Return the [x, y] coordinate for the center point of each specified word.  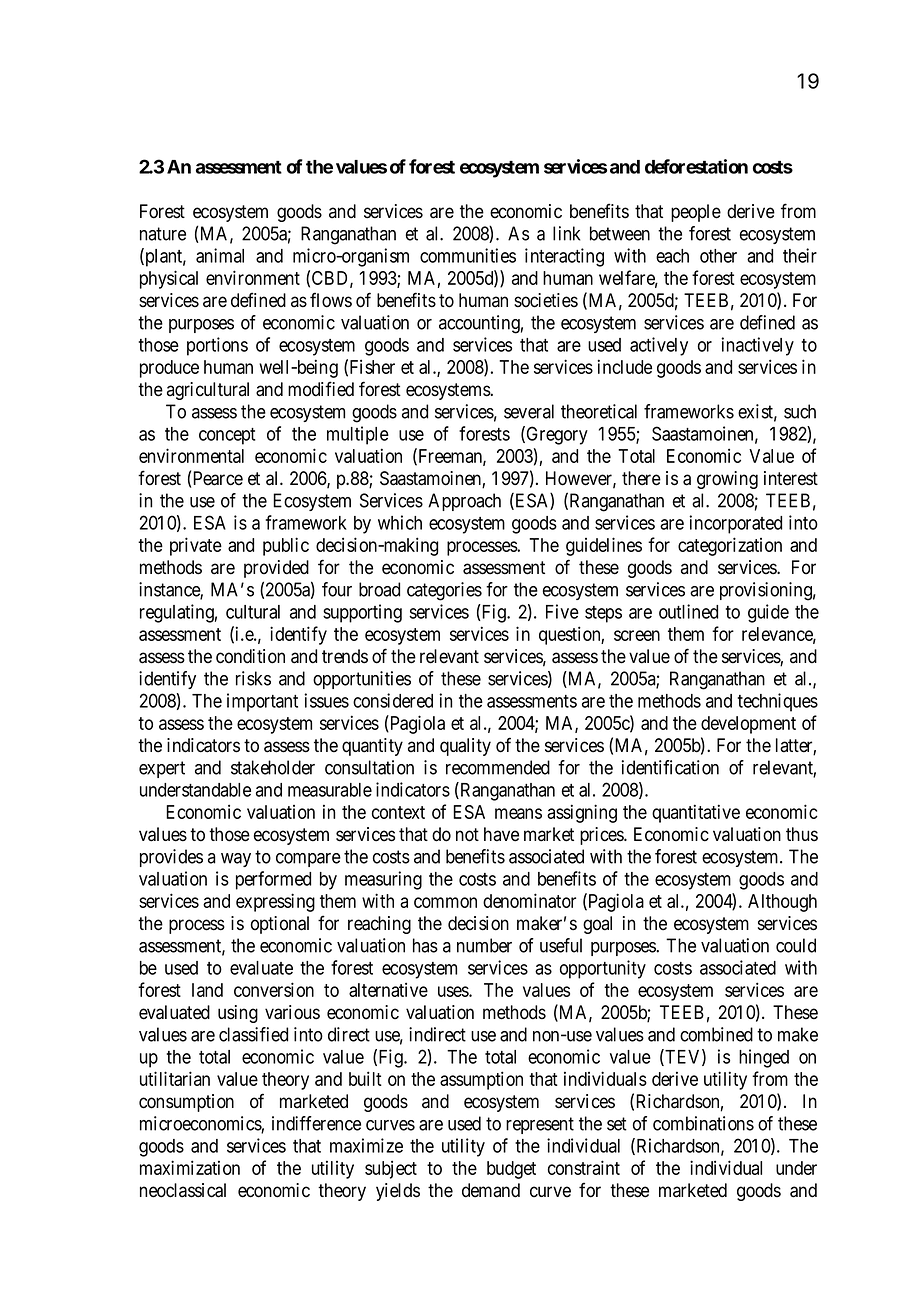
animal [220, 255]
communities [468, 255]
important [262, 702]
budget [511, 1170]
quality [465, 747]
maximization [190, 1167]
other [718, 256]
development [748, 725]
